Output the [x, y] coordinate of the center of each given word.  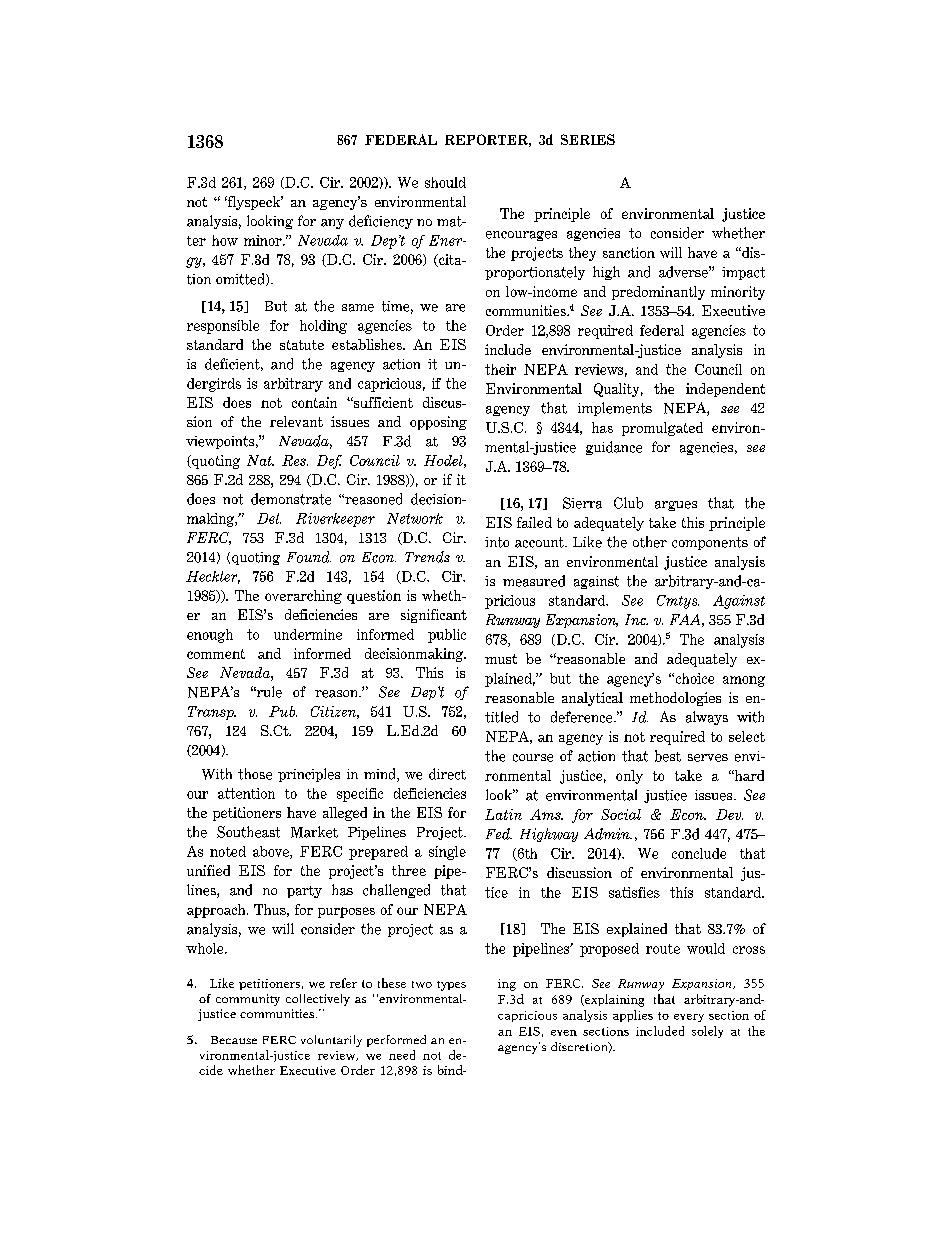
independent [725, 390]
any [332, 224]
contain [314, 402]
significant [434, 616]
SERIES [588, 139]
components [710, 543]
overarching [303, 597]
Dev [729, 814]
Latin [503, 814]
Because [234, 1040]
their [500, 369]
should [445, 182]
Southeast [248, 832]
